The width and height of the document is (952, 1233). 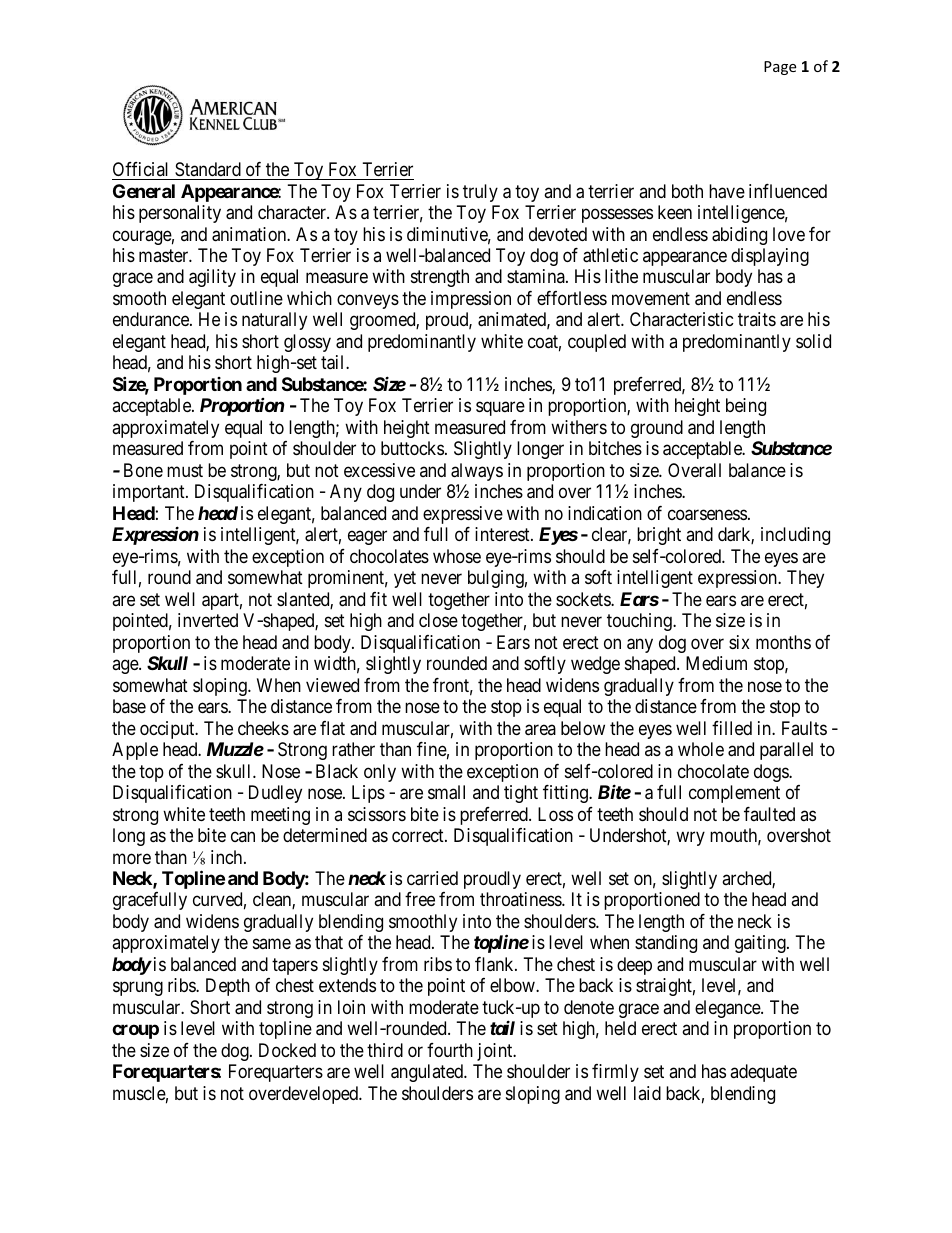 What do you see at coordinates (438, 620) in the document?
I see `close` at bounding box center [438, 620].
